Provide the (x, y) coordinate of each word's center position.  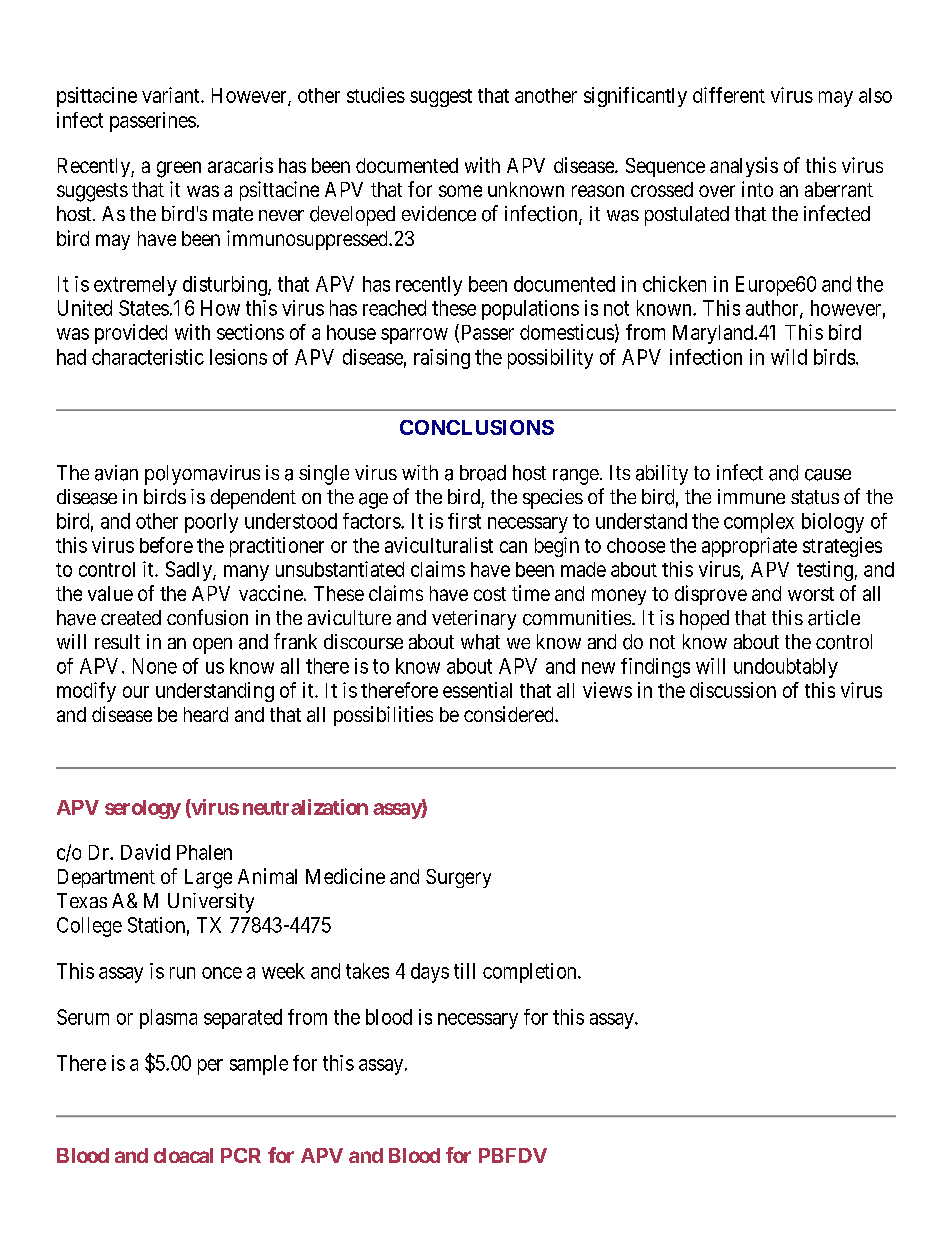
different (729, 95)
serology (143, 809)
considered (510, 714)
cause (828, 475)
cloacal (183, 1155)
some (460, 191)
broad (483, 473)
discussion (733, 690)
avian (116, 473)
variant (172, 95)
